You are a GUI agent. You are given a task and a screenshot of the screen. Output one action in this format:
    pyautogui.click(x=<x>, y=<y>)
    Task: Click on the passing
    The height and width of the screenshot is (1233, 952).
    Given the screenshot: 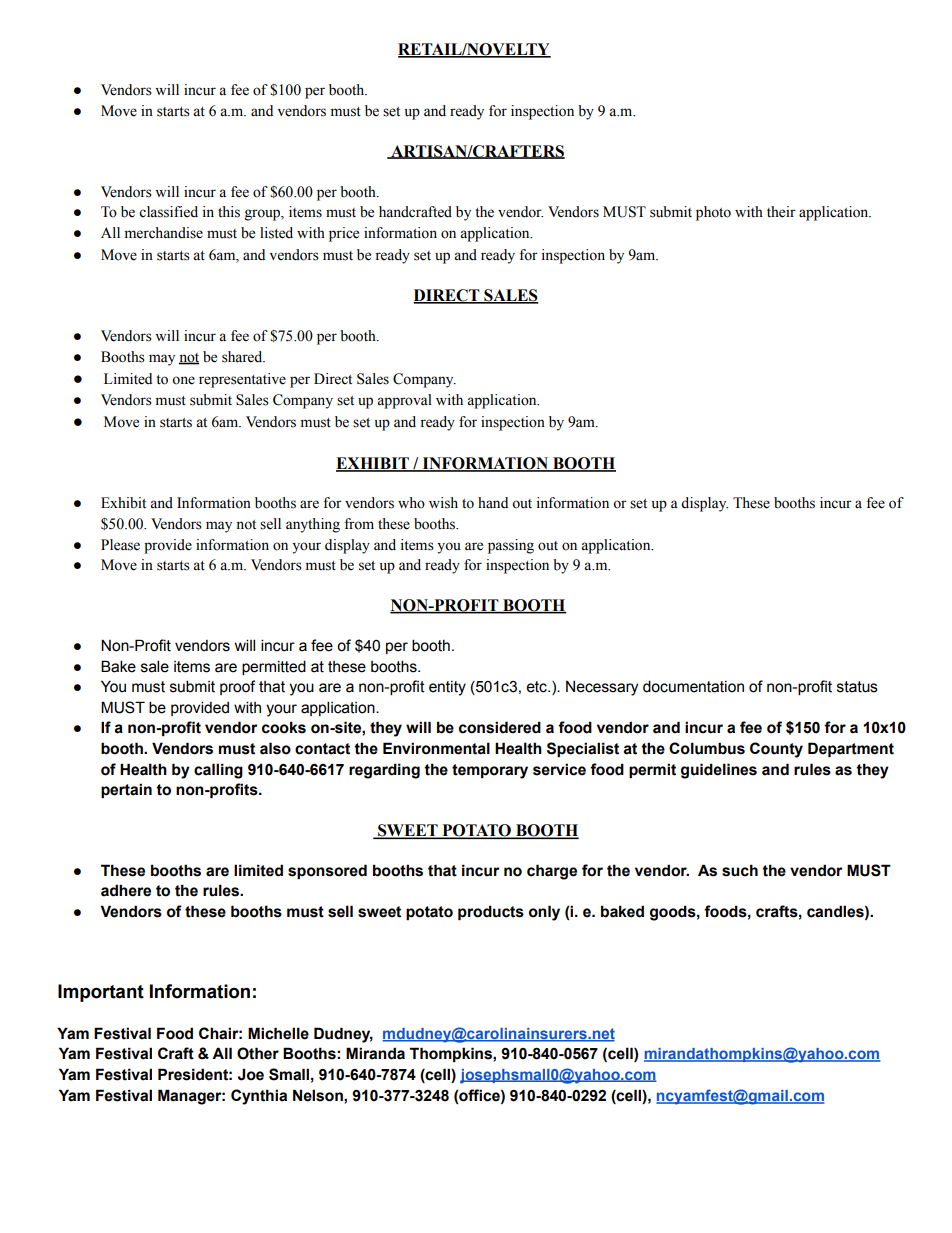 What is the action you would take?
    pyautogui.click(x=511, y=546)
